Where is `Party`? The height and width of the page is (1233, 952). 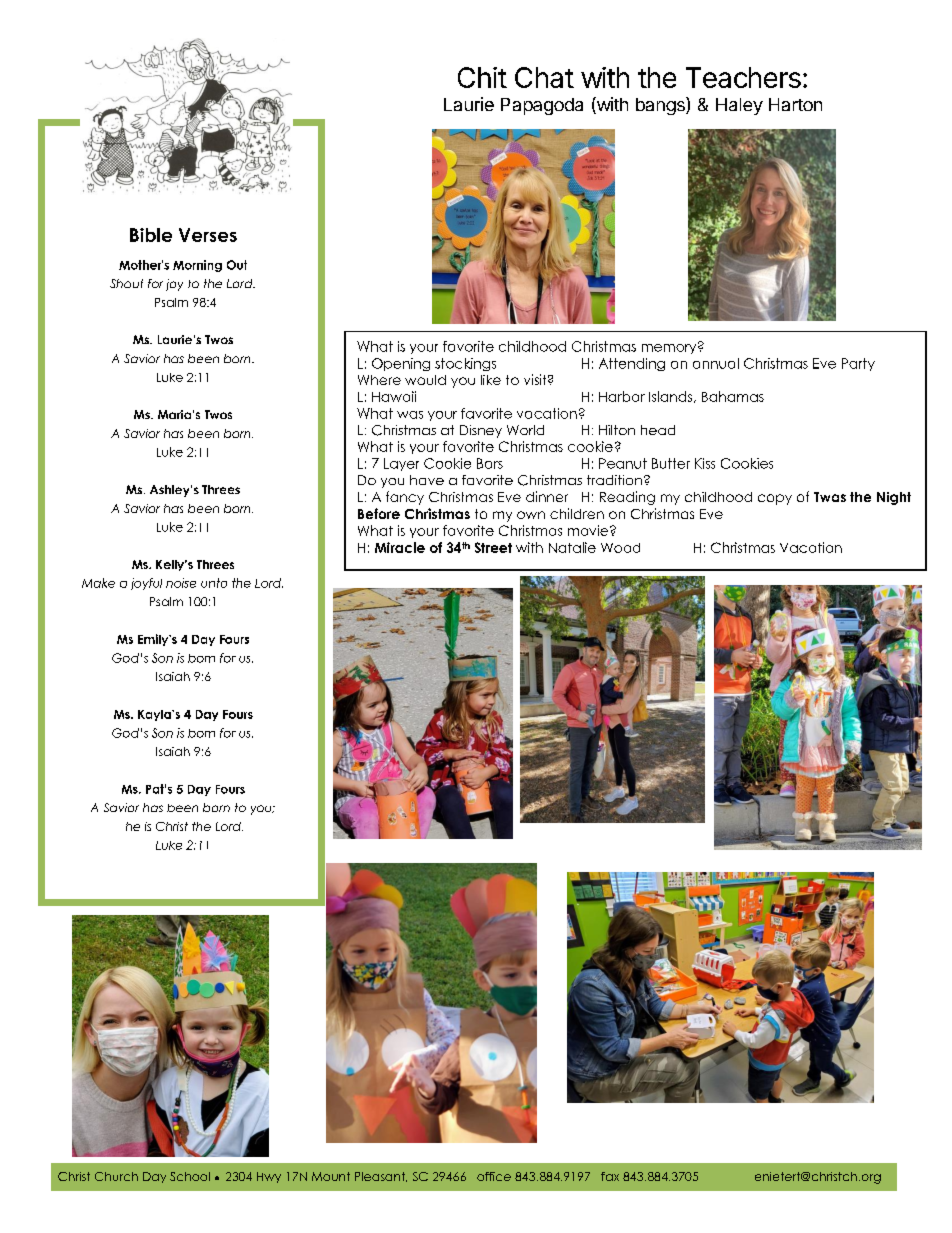 Party is located at coordinates (858, 364).
